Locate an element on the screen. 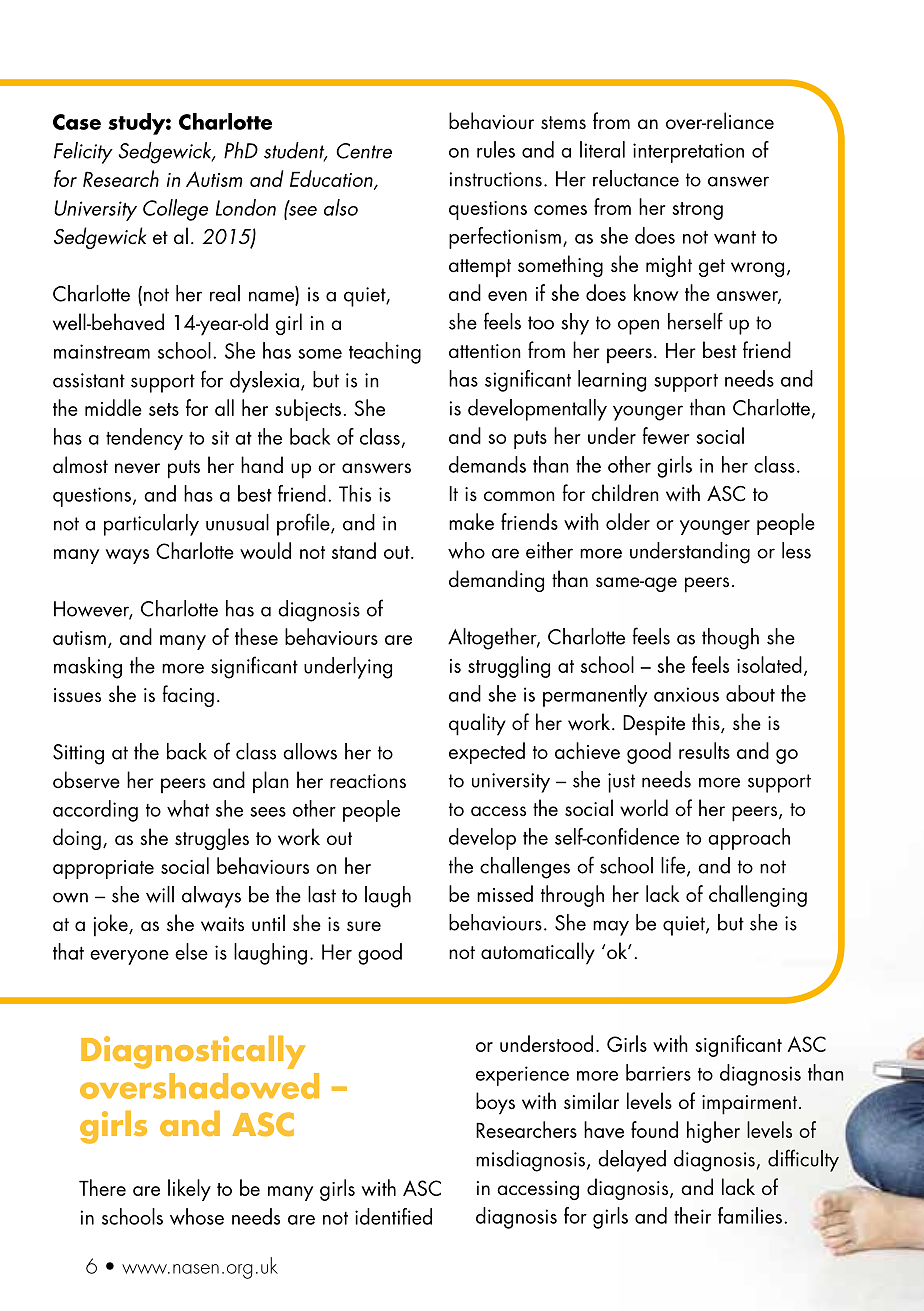 Image resolution: width=924 pixels, height=1311 pixels. facing is located at coordinates (188, 696).
